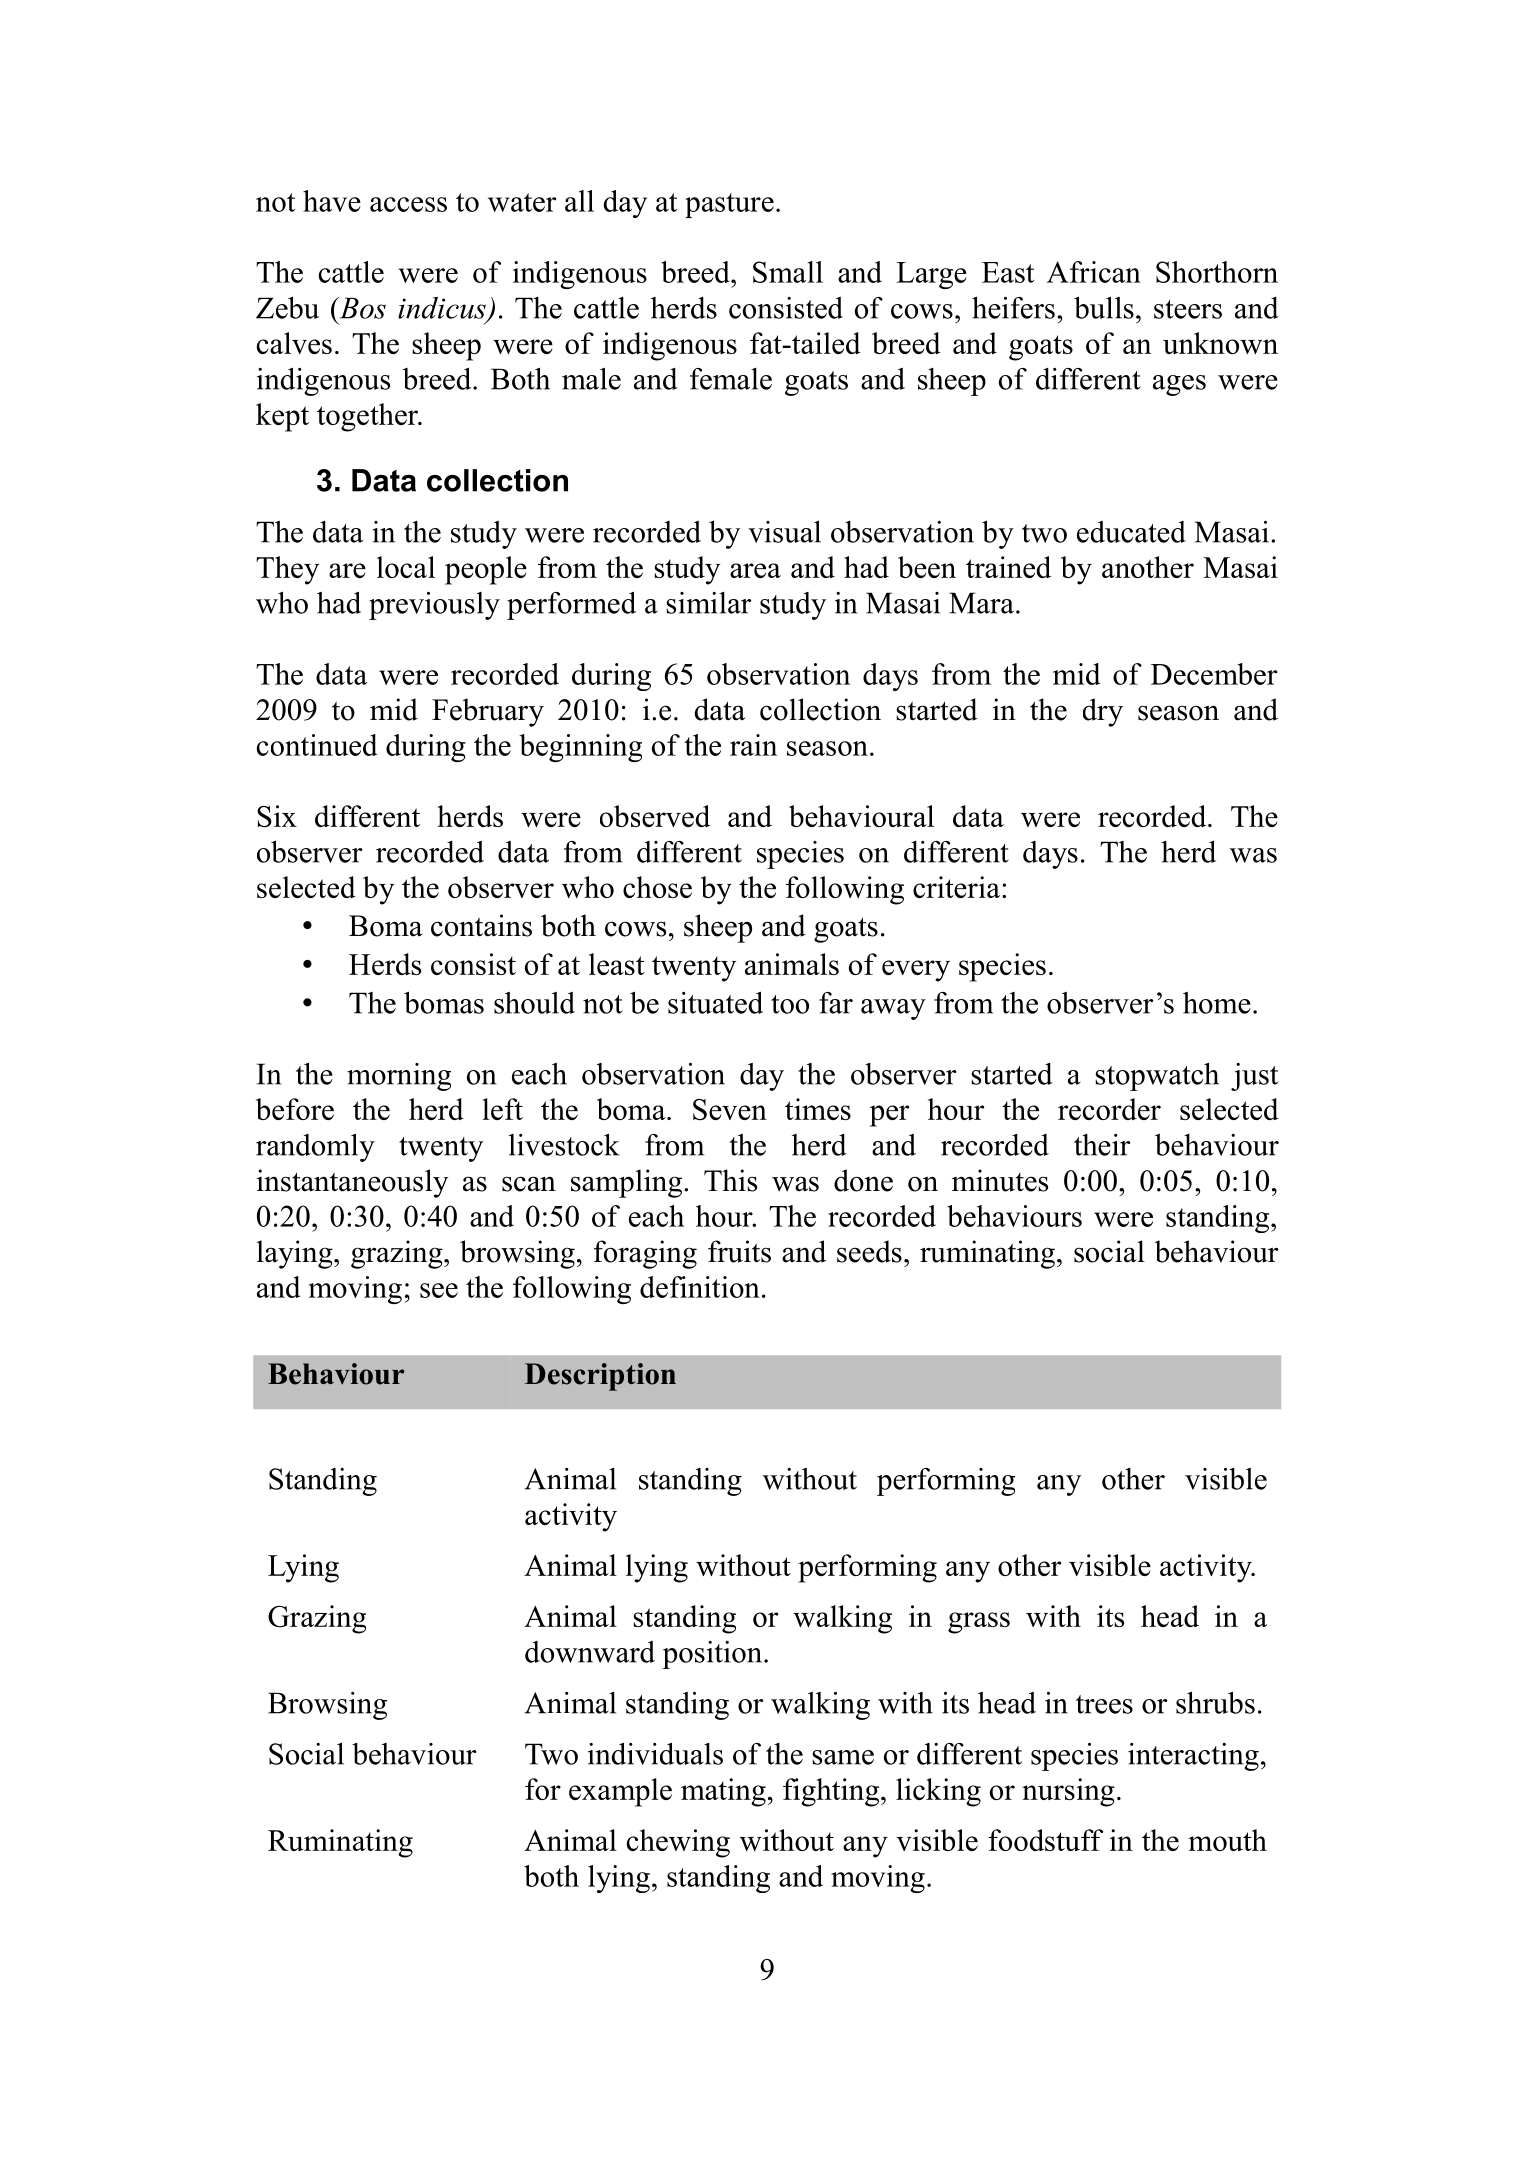  I want to click on access, so click(408, 204).
